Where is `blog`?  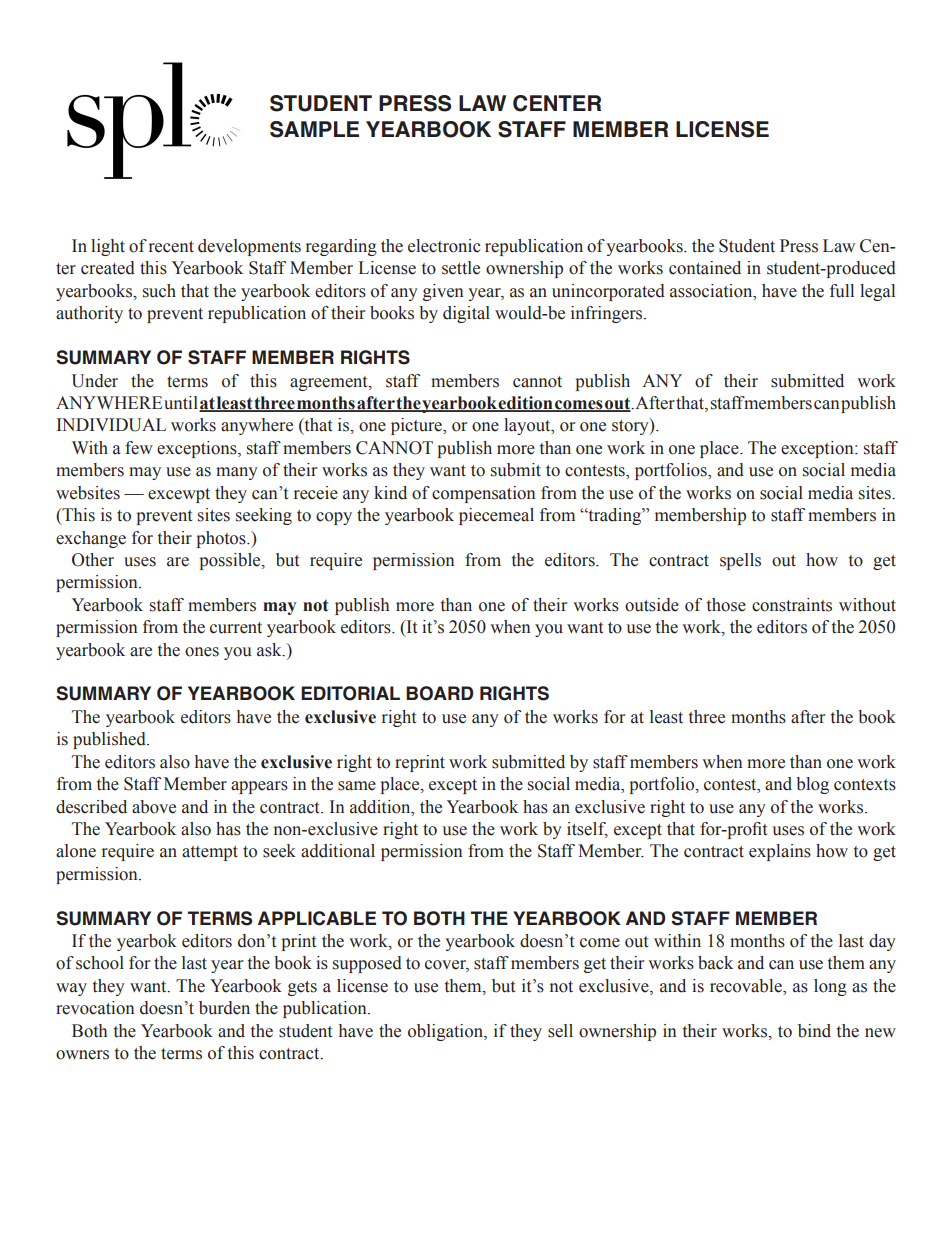 blog is located at coordinates (812, 785).
